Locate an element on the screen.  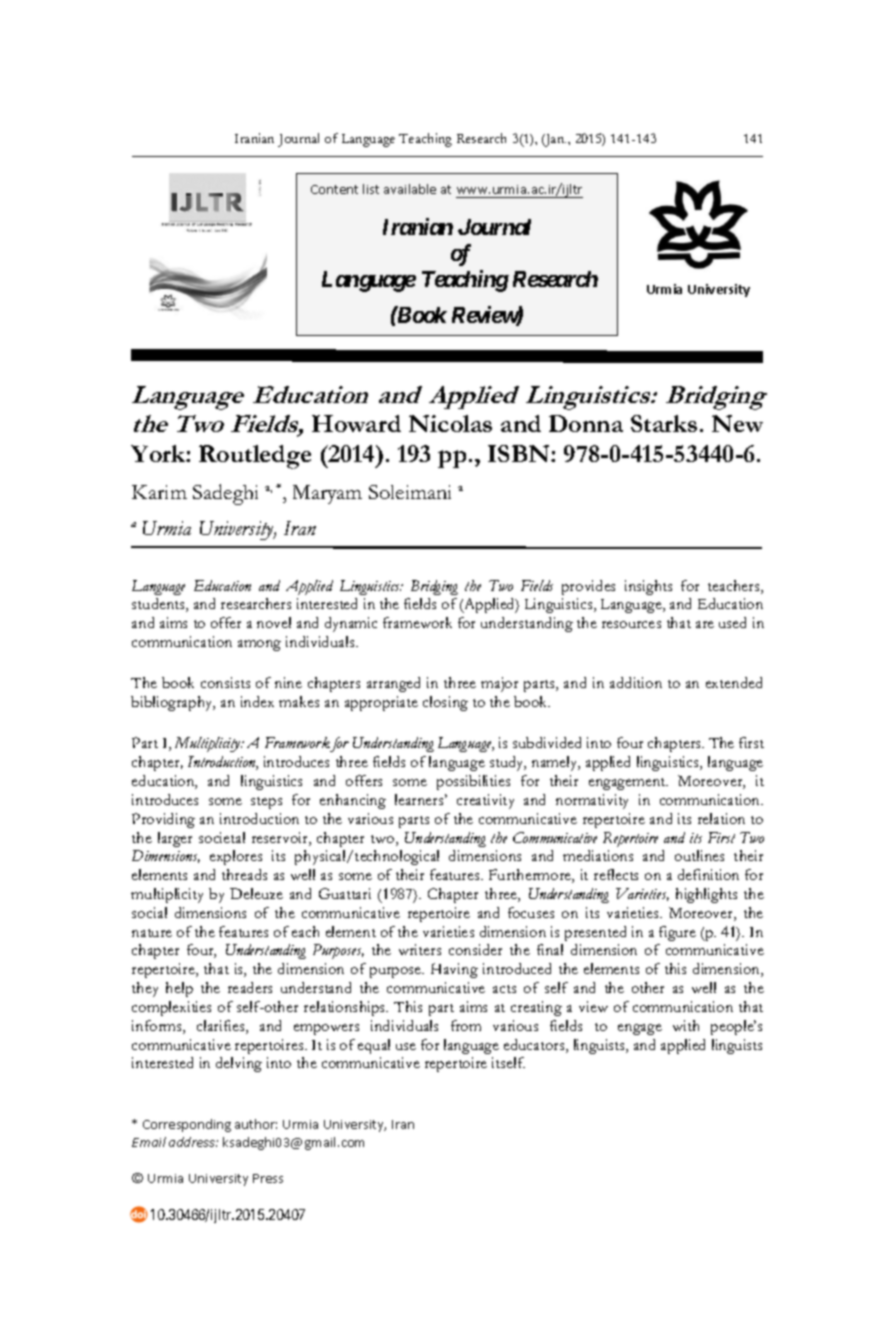
consists is located at coordinates (225, 682).
